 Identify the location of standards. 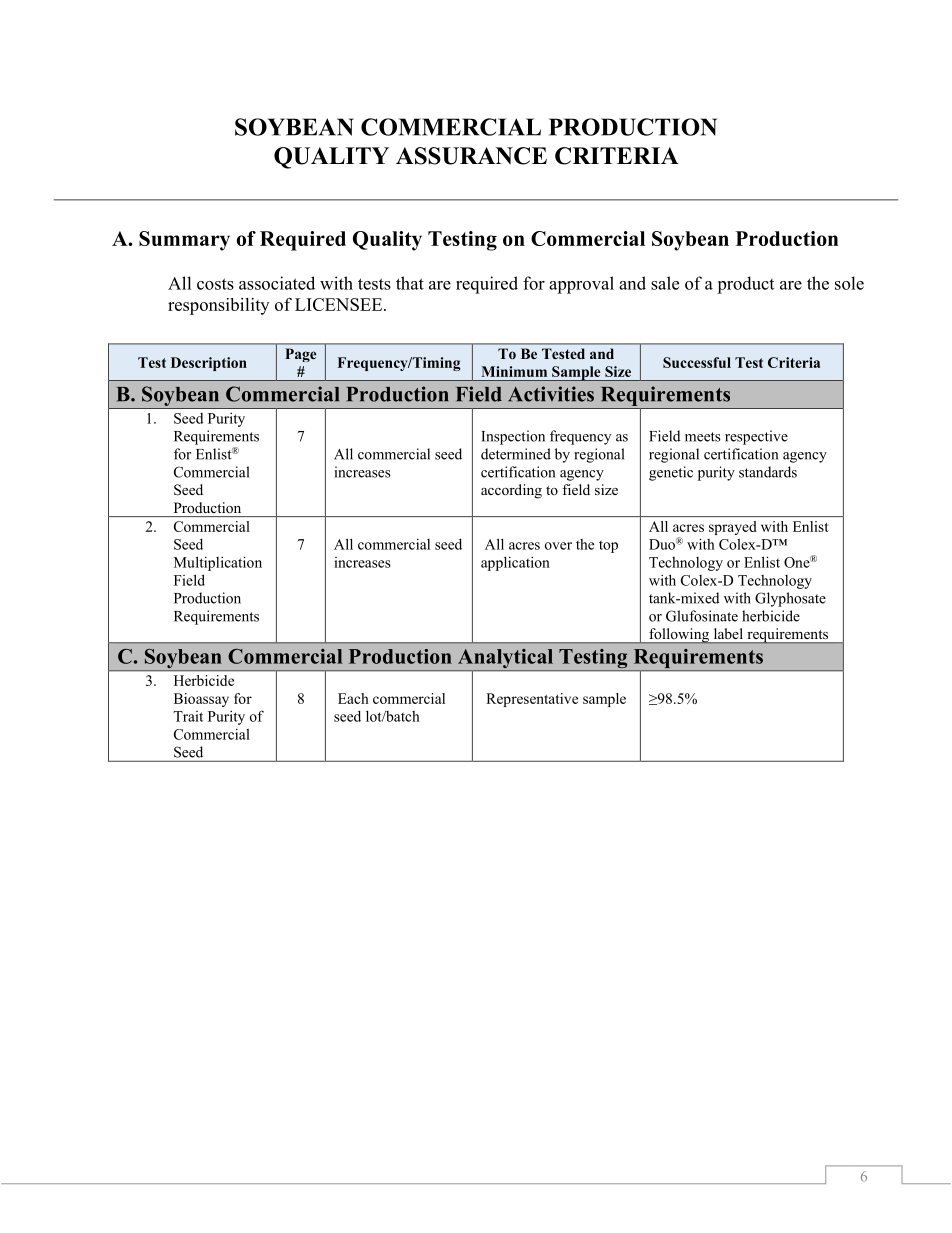
(768, 472).
